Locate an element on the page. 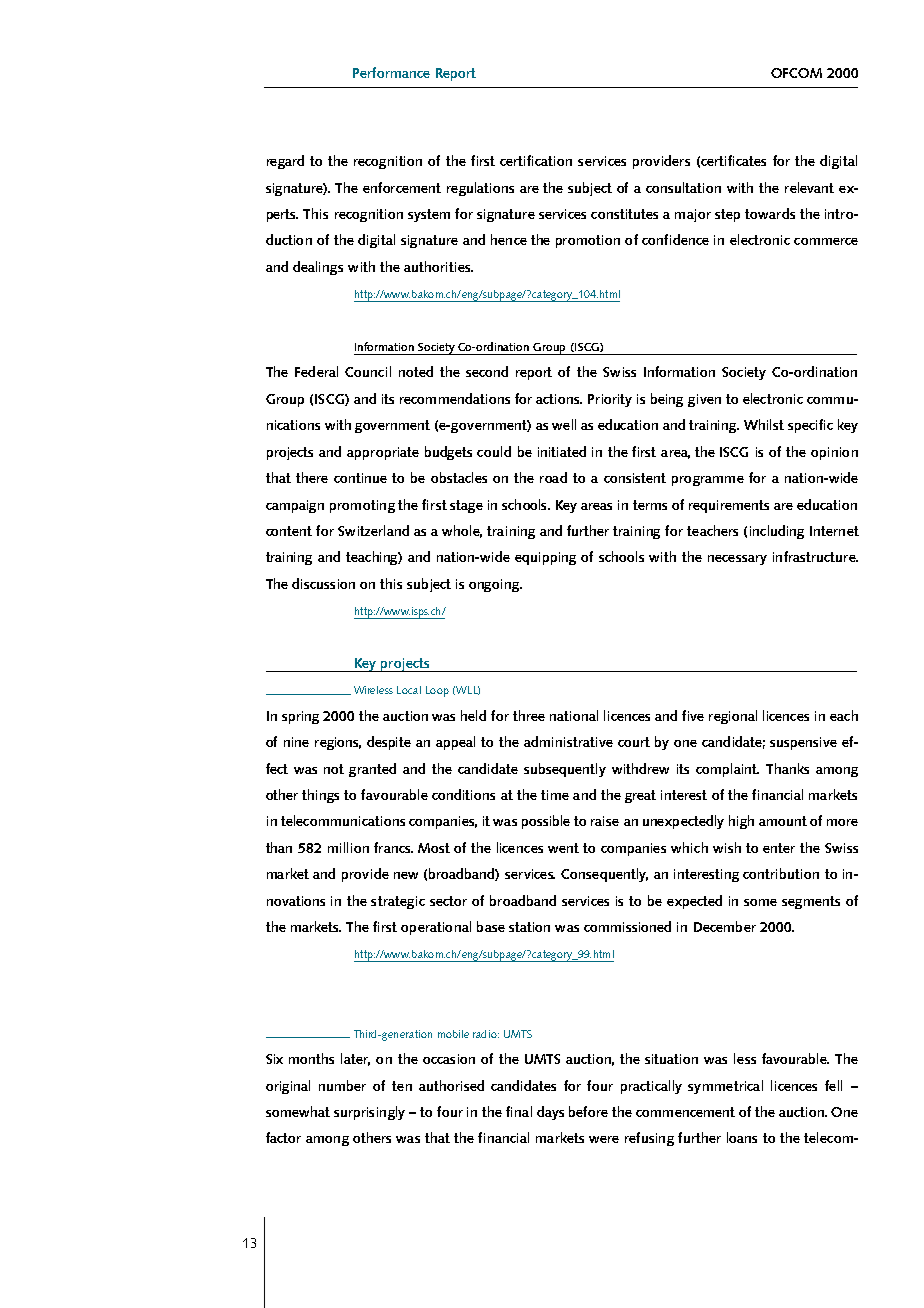 This image has width=924, height=1308. Performance is located at coordinates (391, 72).
